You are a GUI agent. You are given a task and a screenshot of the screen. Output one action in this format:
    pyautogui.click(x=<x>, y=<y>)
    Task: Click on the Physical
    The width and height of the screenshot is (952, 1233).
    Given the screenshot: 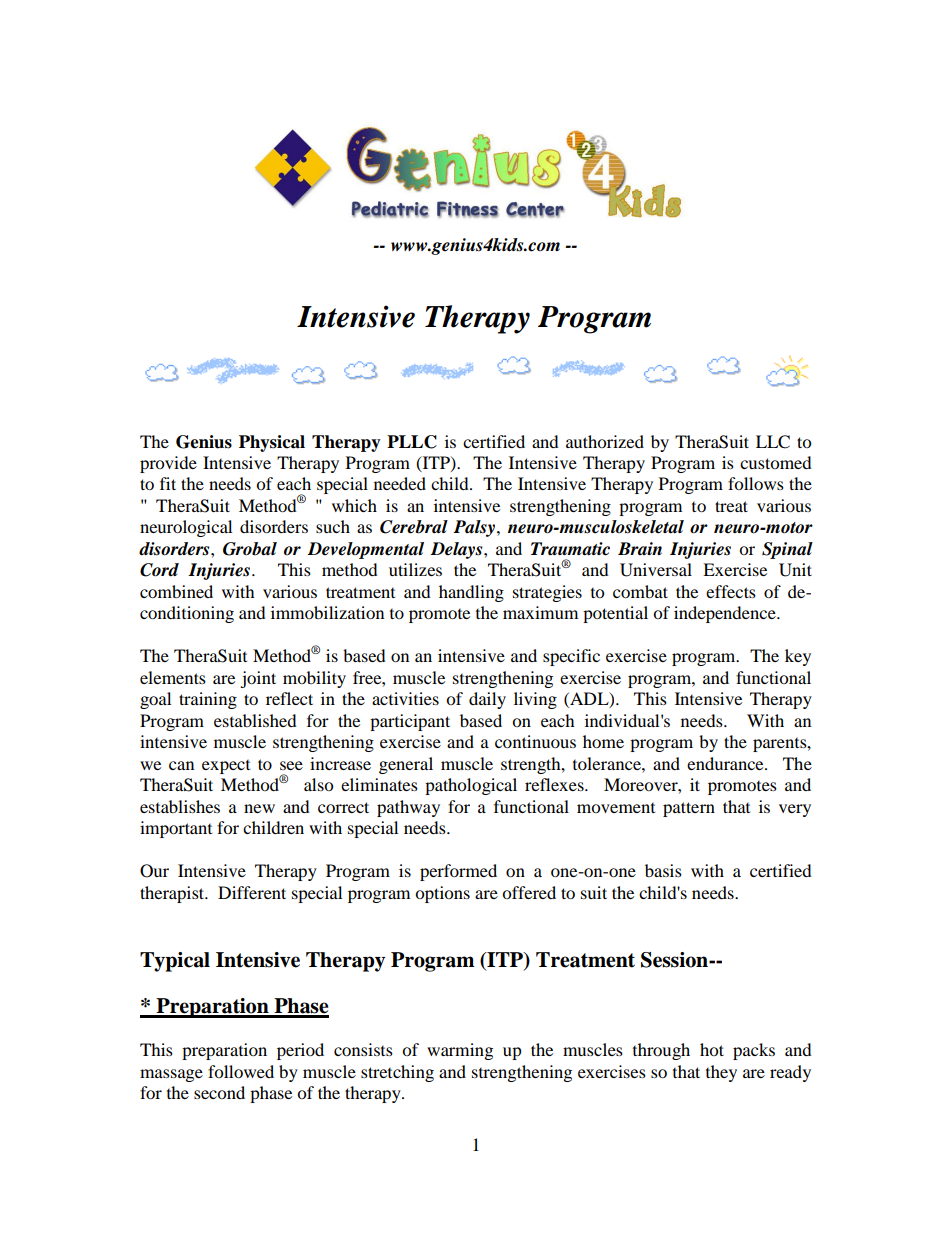 What is the action you would take?
    pyautogui.click(x=272, y=443)
